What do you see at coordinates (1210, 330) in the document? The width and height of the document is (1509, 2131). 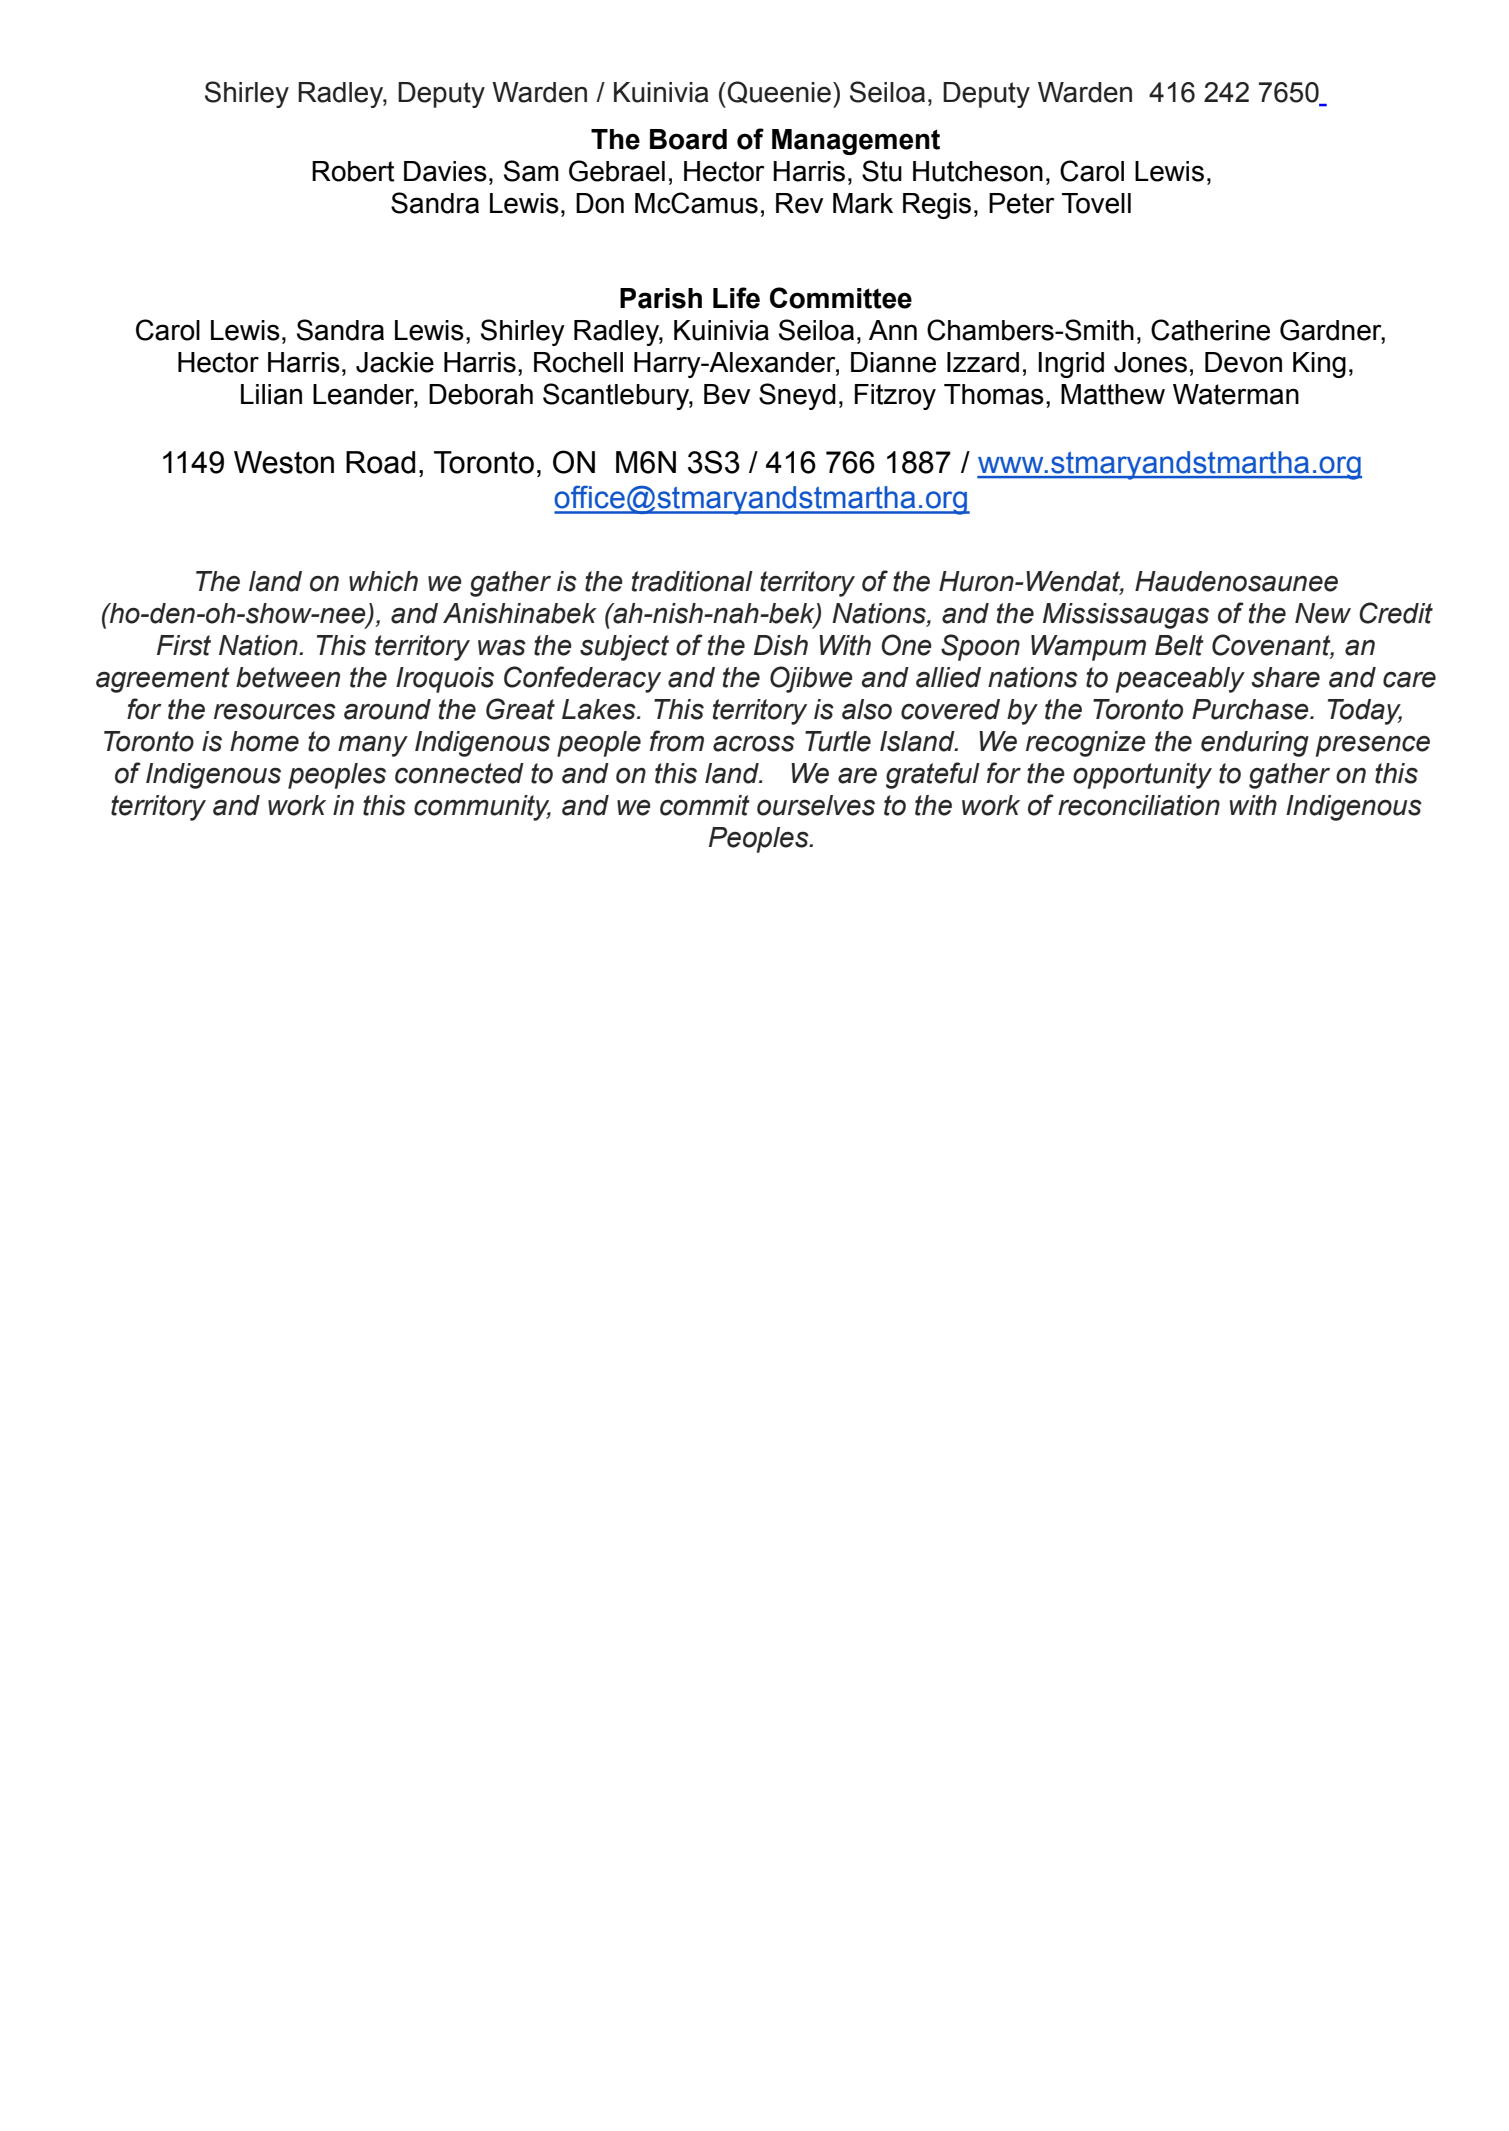 I see `Catherine` at bounding box center [1210, 330].
